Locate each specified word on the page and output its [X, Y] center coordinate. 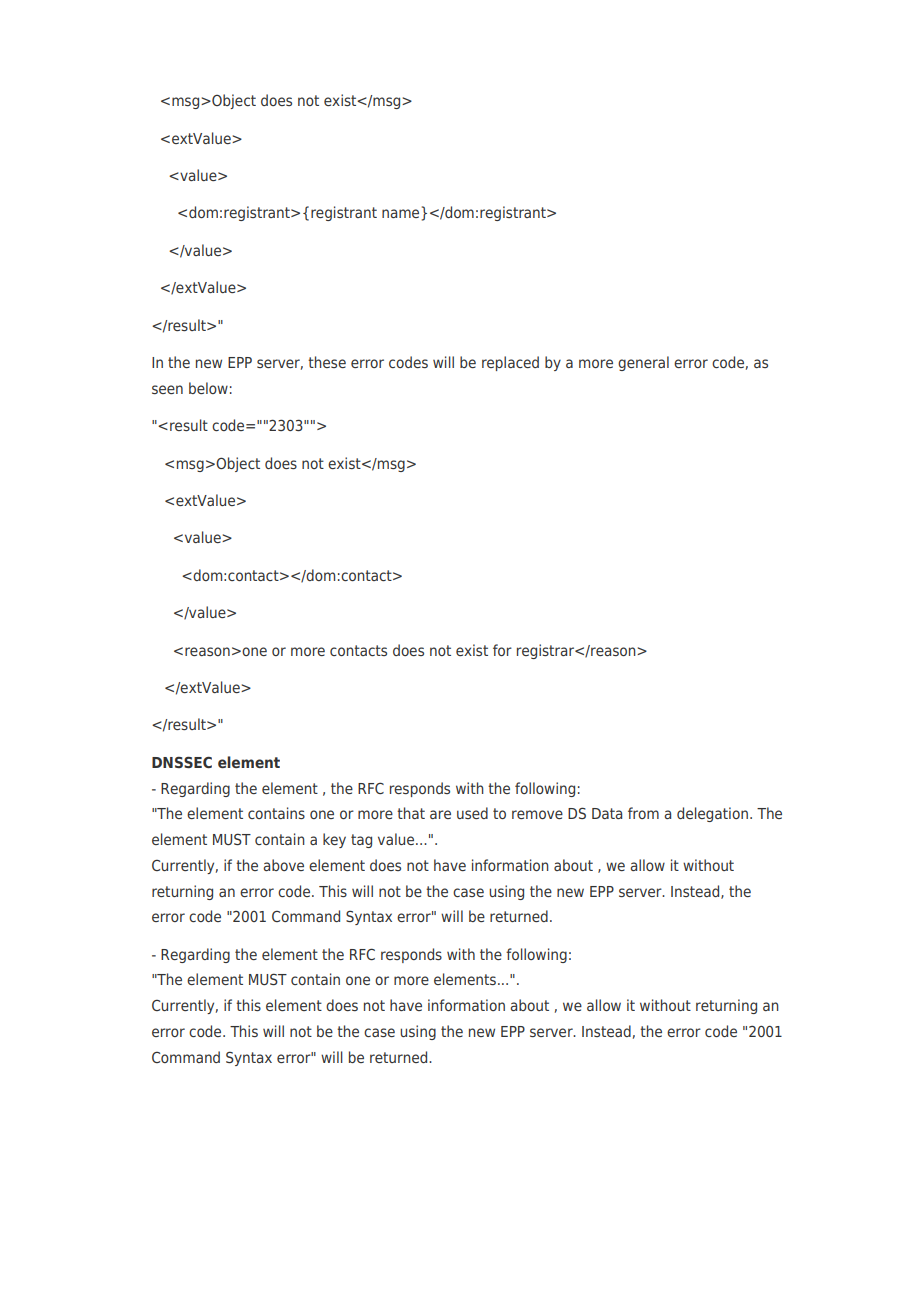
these [327, 362]
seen [167, 389]
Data [607, 813]
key [334, 840]
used [472, 813]
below [208, 388]
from [643, 813]
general [643, 363]
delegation [712, 814]
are [440, 814]
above [283, 865]
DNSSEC [182, 762]
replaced [510, 363]
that [411, 813]
